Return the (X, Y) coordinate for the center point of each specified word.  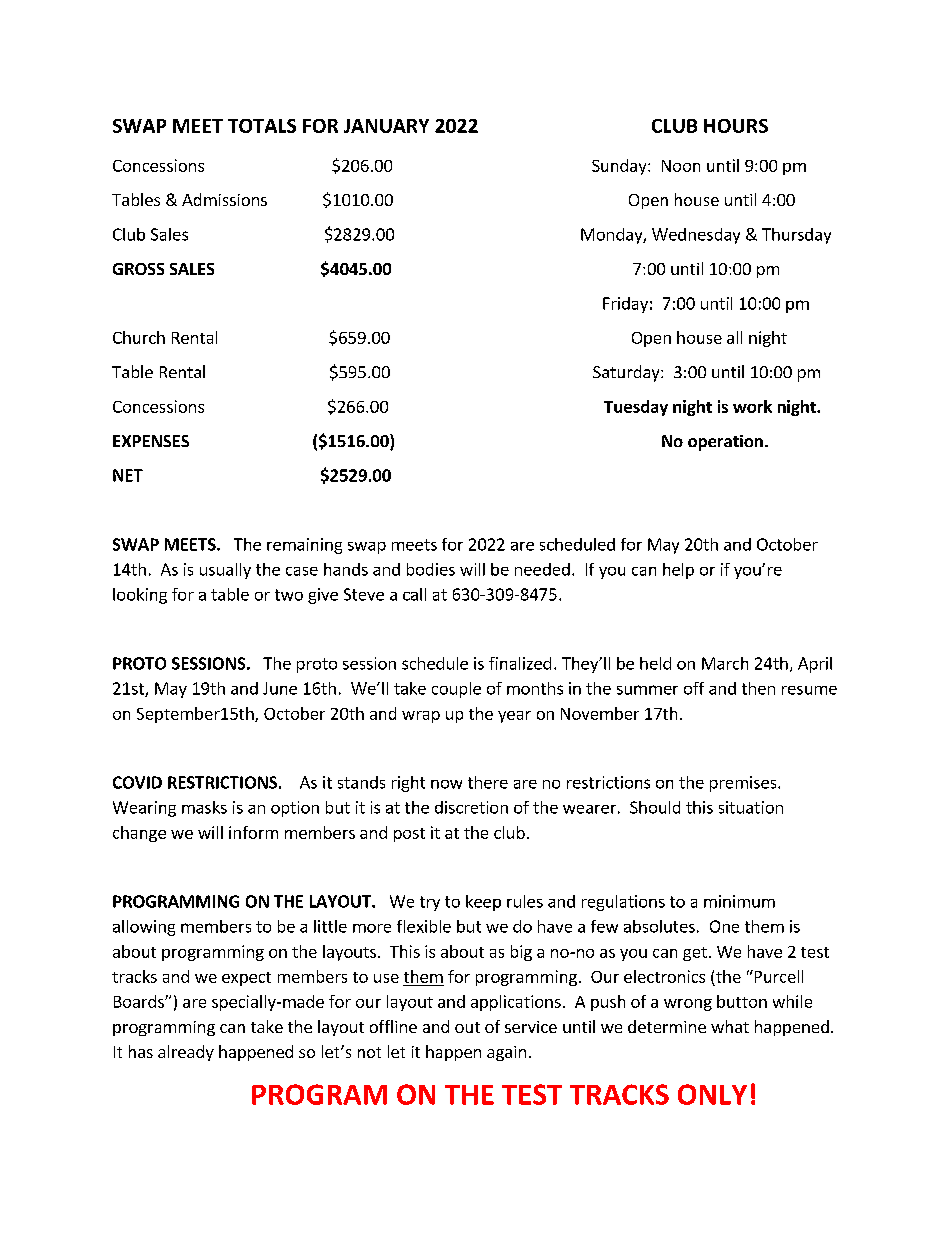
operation (725, 443)
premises (744, 784)
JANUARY (386, 126)
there (488, 782)
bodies (431, 569)
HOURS (736, 126)
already (186, 1053)
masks (204, 807)
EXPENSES (151, 441)
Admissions (224, 199)
